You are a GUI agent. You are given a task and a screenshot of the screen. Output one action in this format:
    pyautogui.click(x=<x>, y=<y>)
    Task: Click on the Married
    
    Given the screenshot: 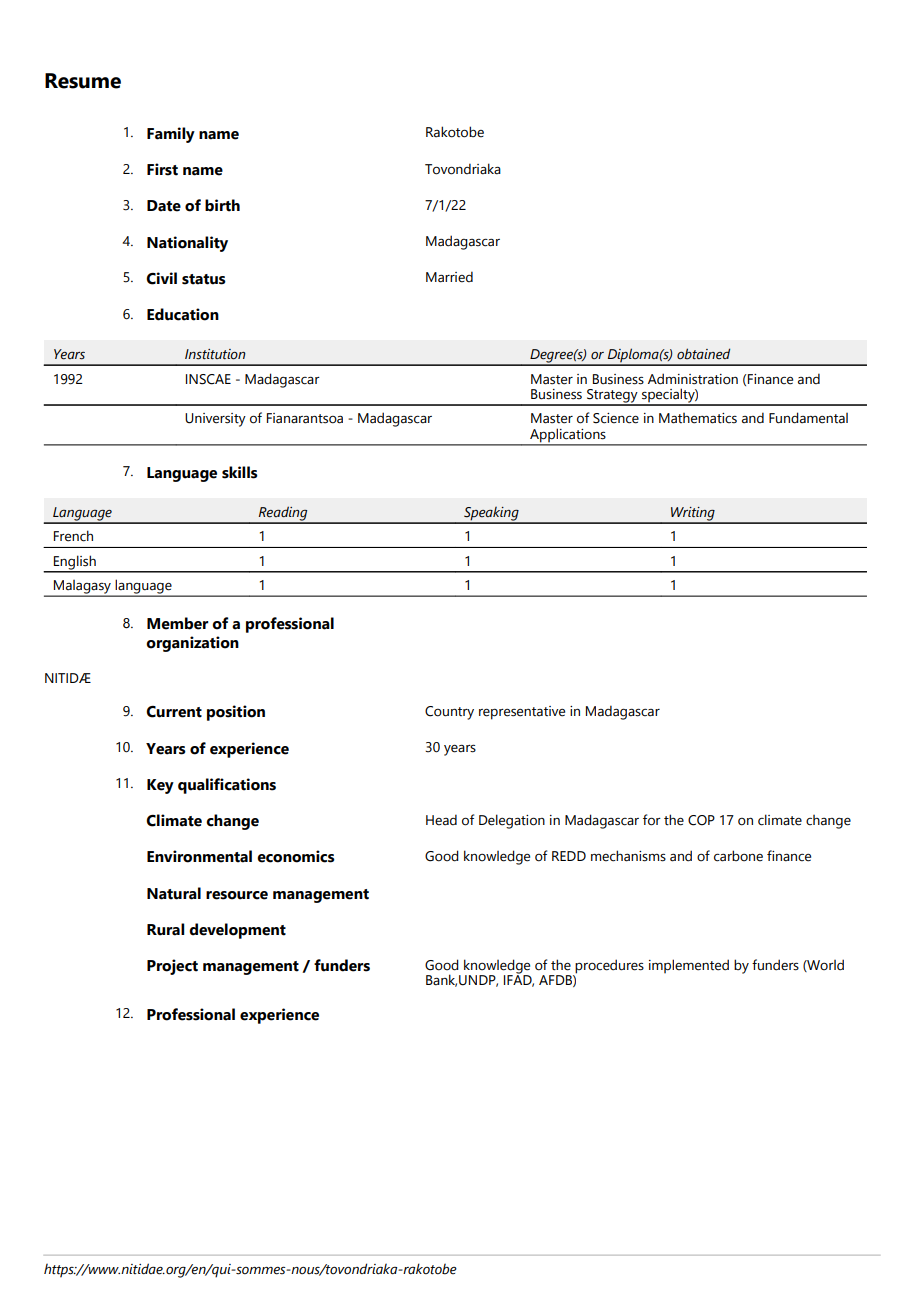 What is the action you would take?
    pyautogui.click(x=449, y=277)
